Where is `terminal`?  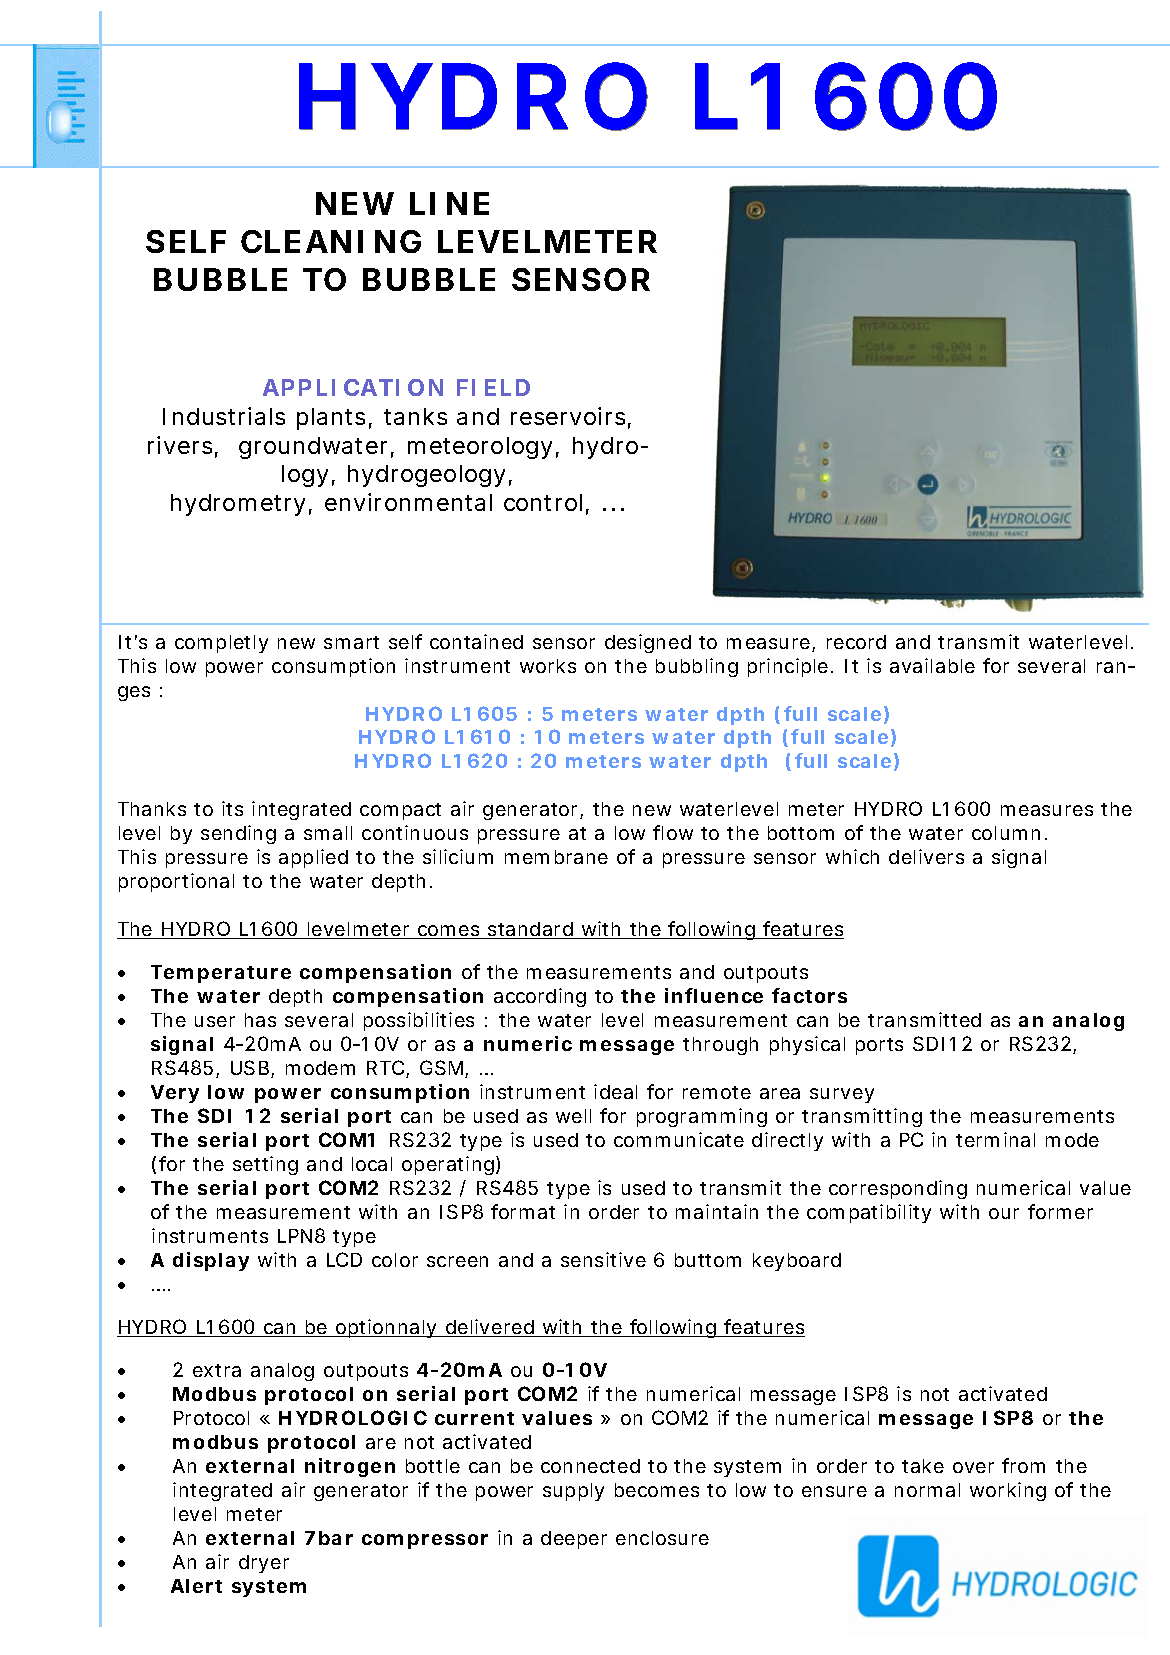 terminal is located at coordinates (995, 1139).
